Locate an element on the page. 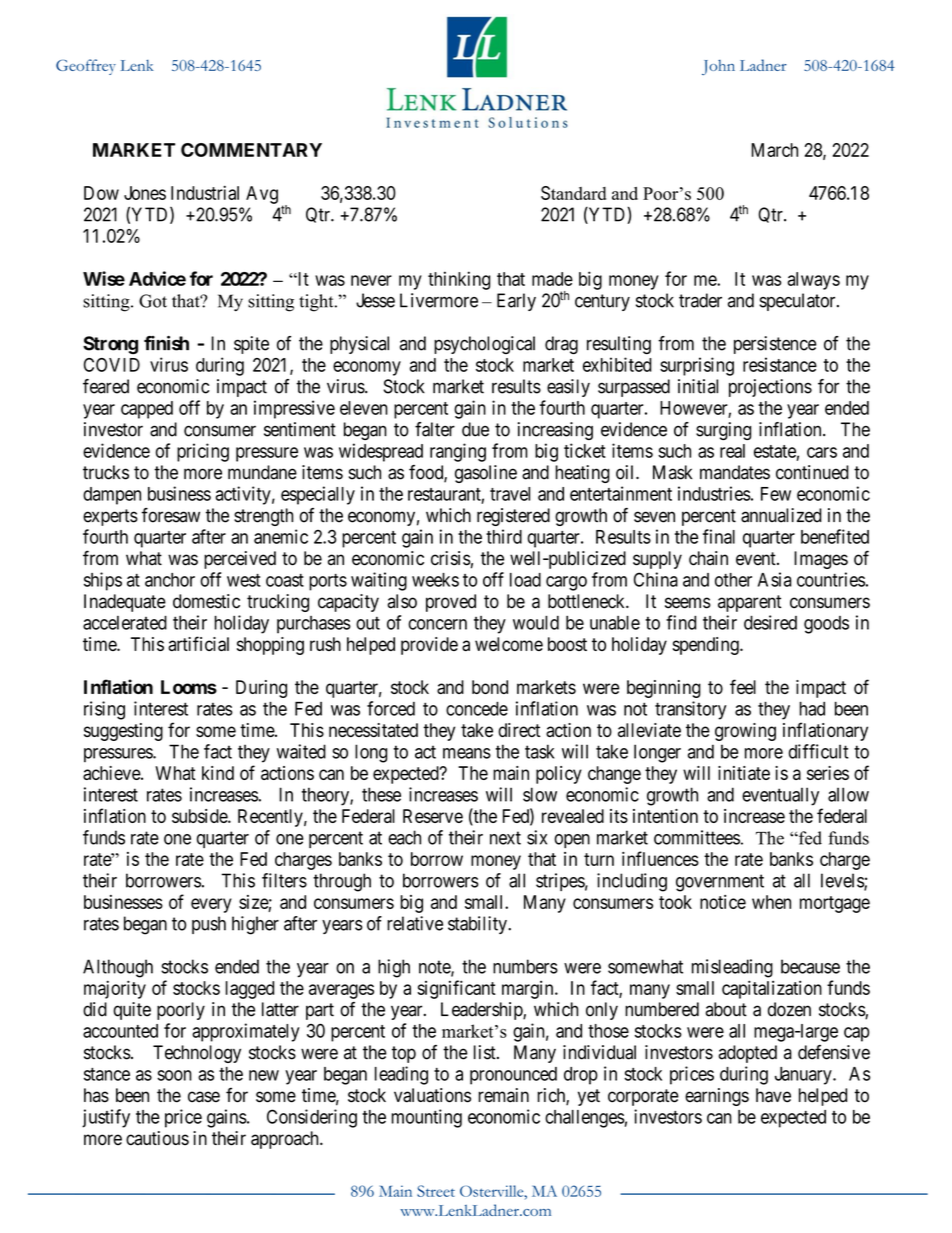 The image size is (952, 1233). ranging is located at coordinates (458, 452).
